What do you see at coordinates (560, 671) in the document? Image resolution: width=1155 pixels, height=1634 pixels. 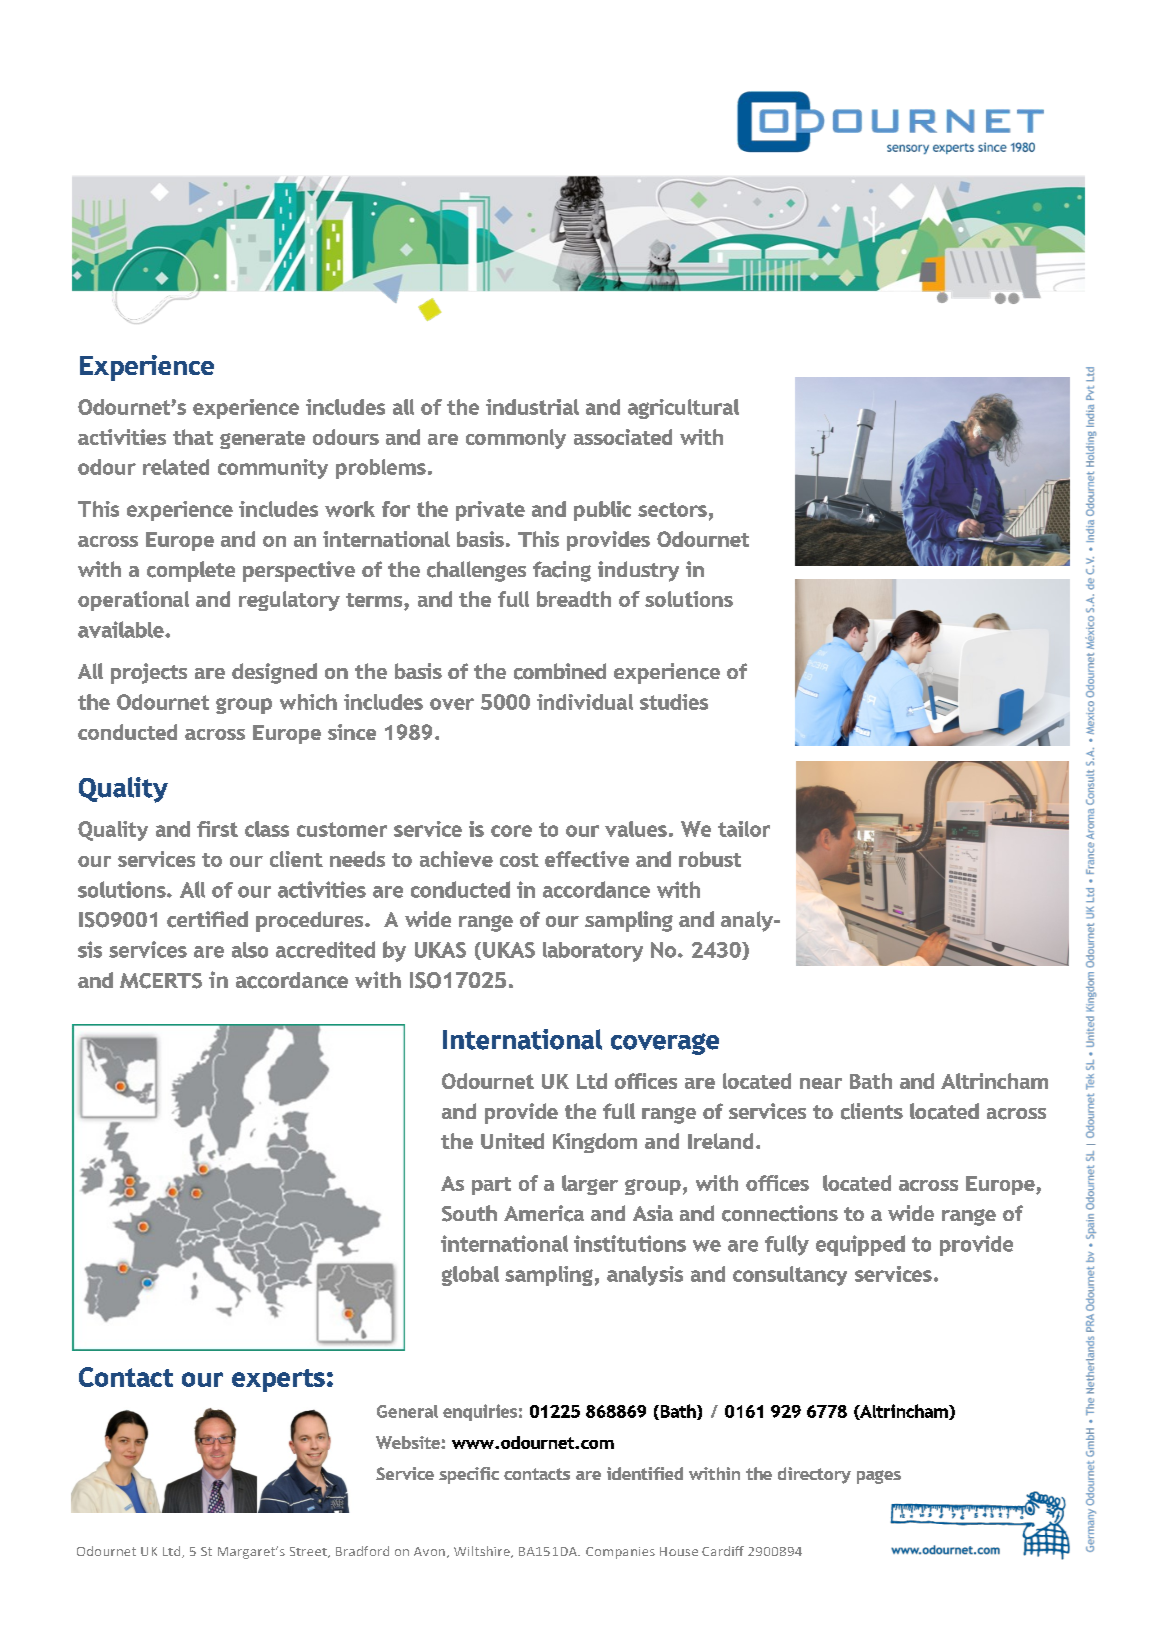 I see `combined` at bounding box center [560, 671].
